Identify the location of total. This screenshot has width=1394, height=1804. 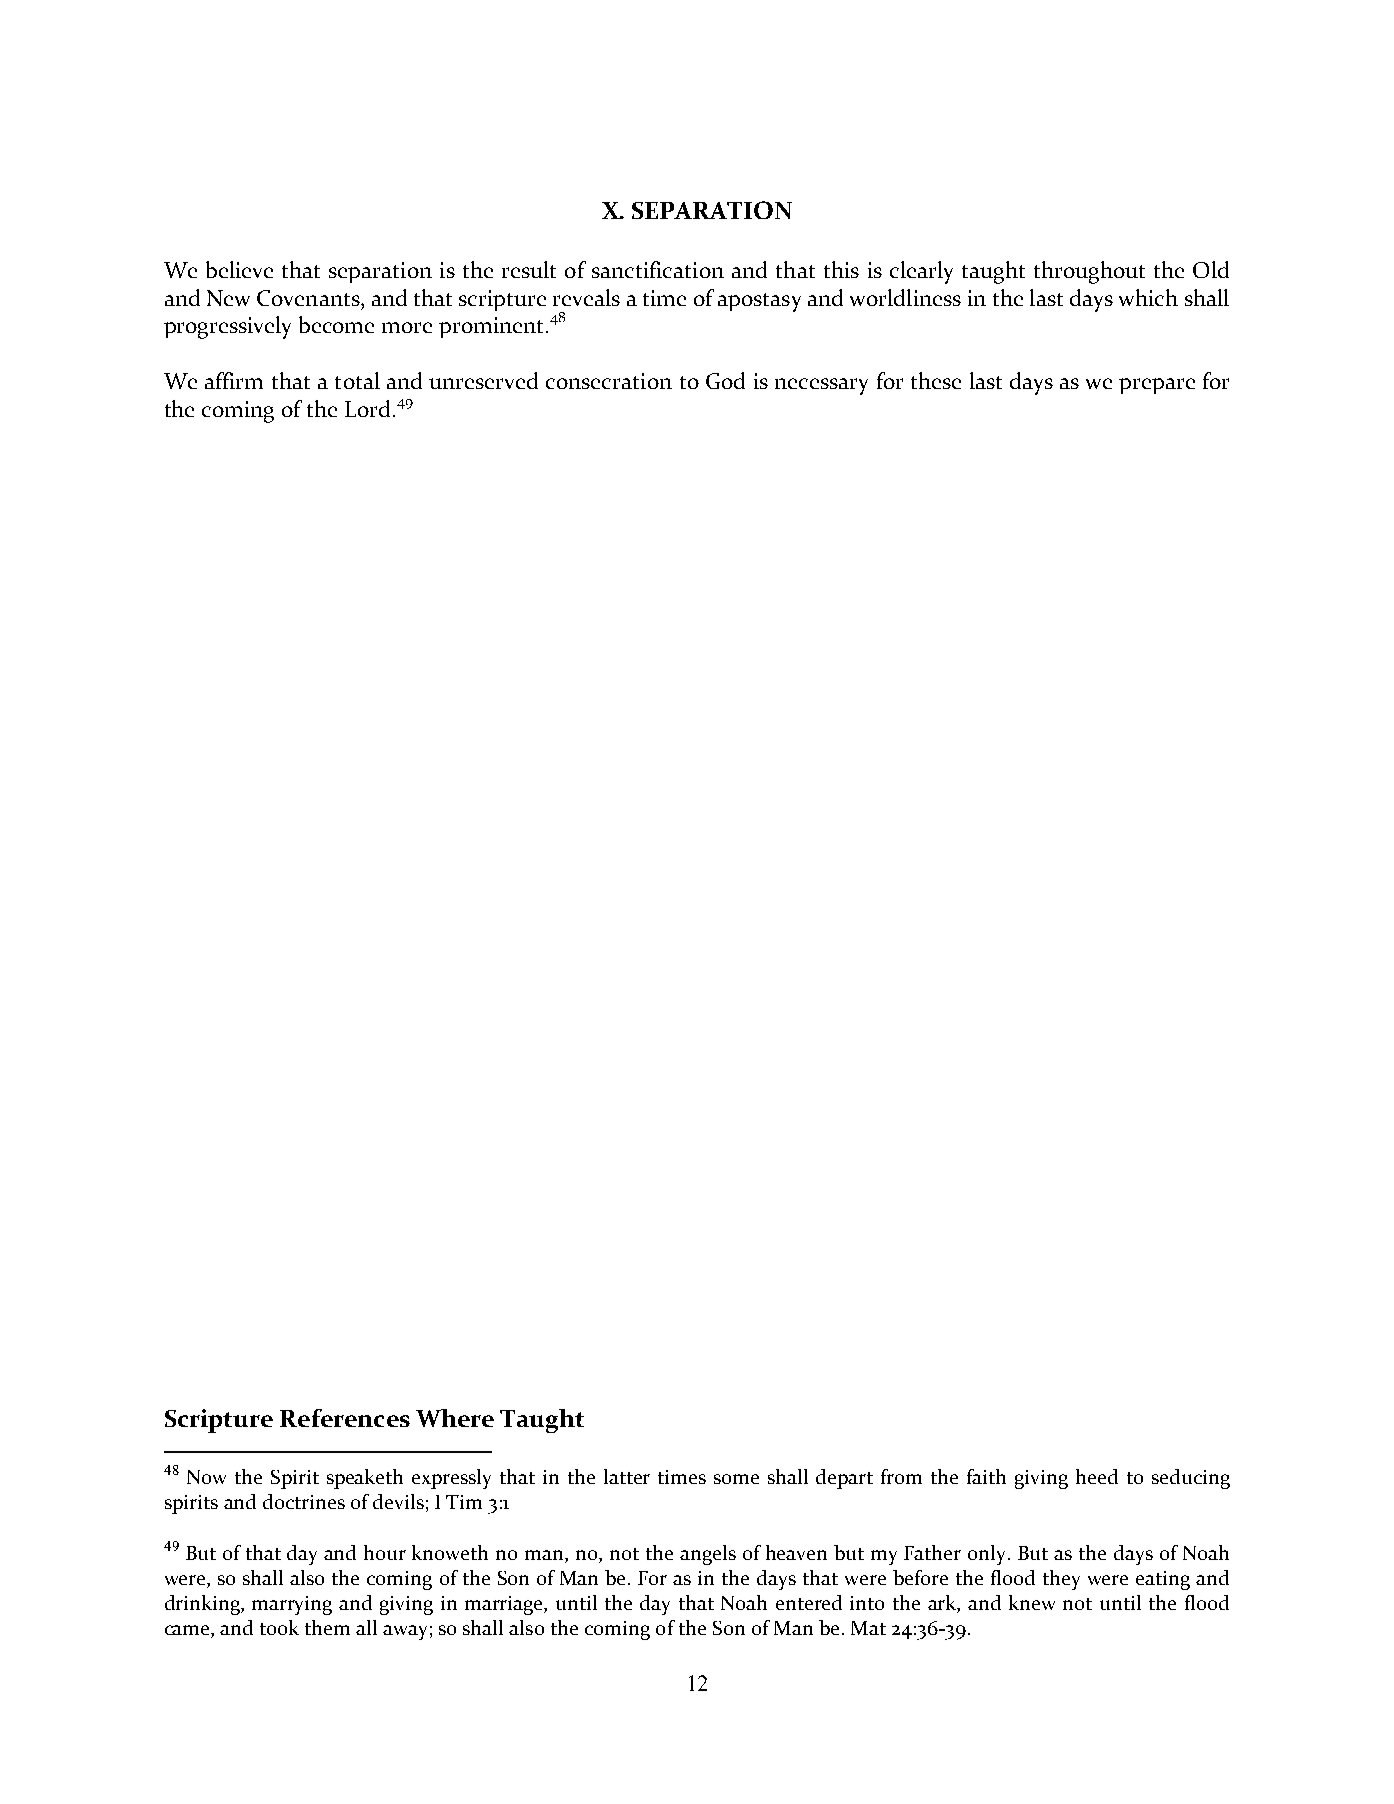
(357, 380).
